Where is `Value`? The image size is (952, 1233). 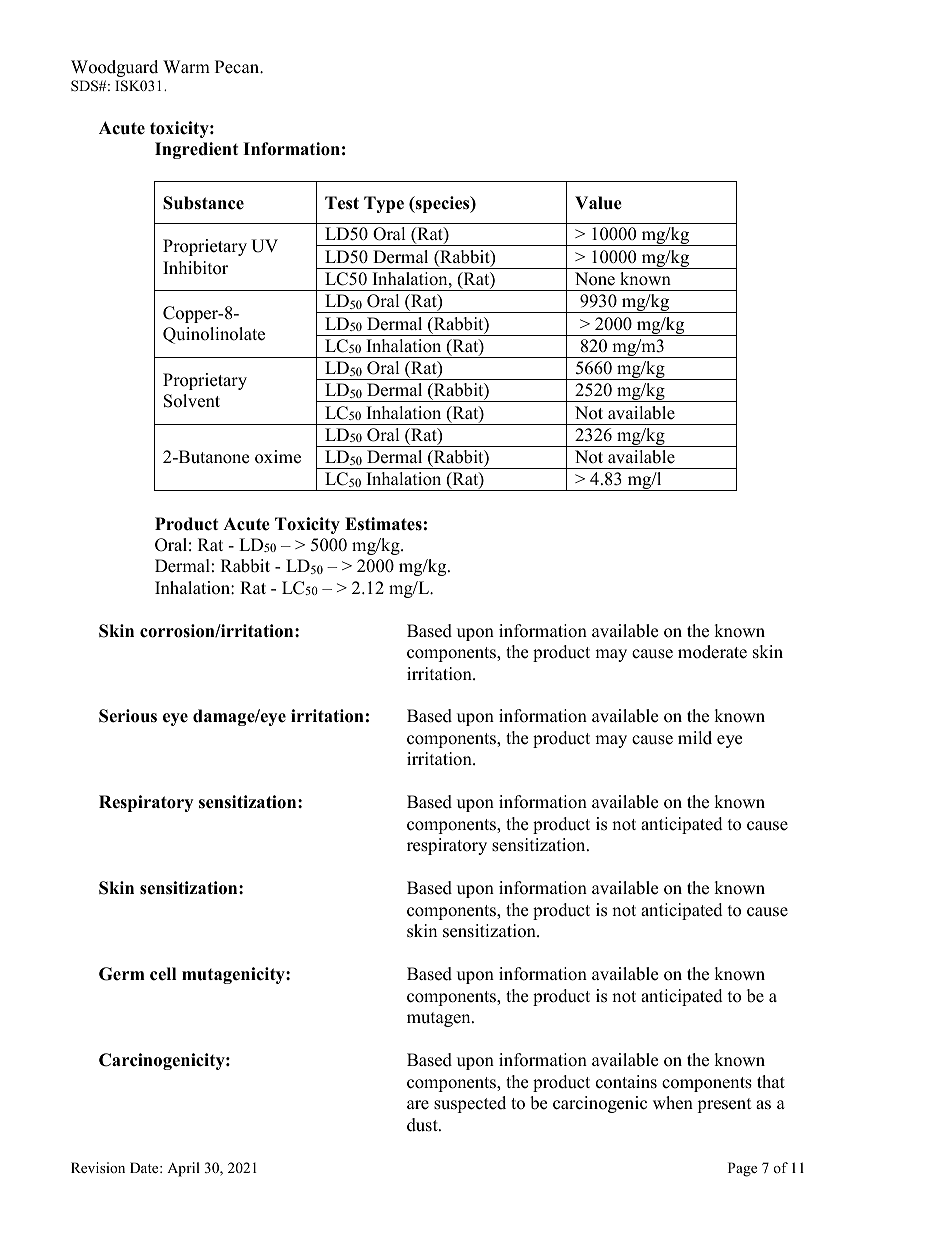 Value is located at coordinates (598, 203).
